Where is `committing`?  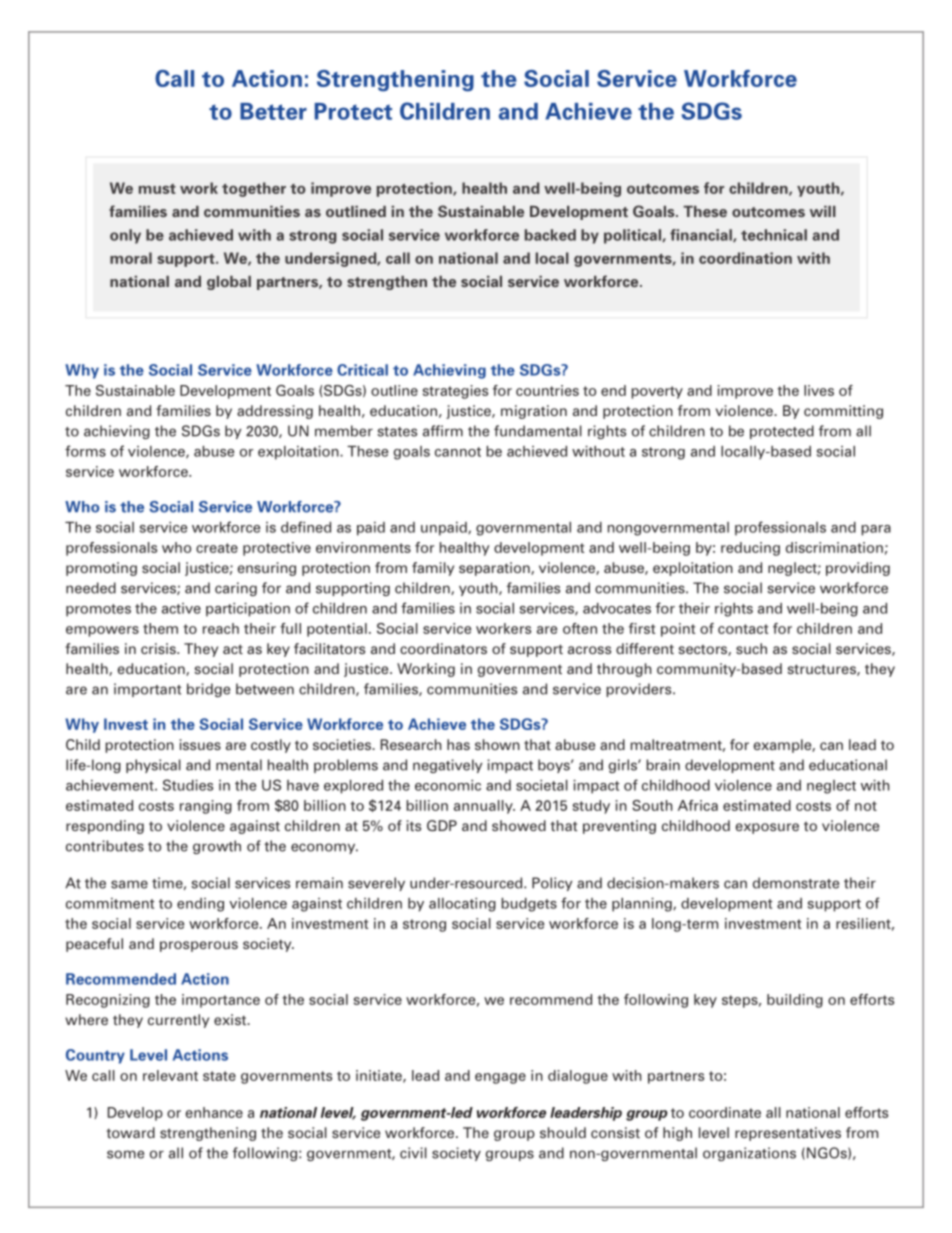
committing is located at coordinates (843, 412).
